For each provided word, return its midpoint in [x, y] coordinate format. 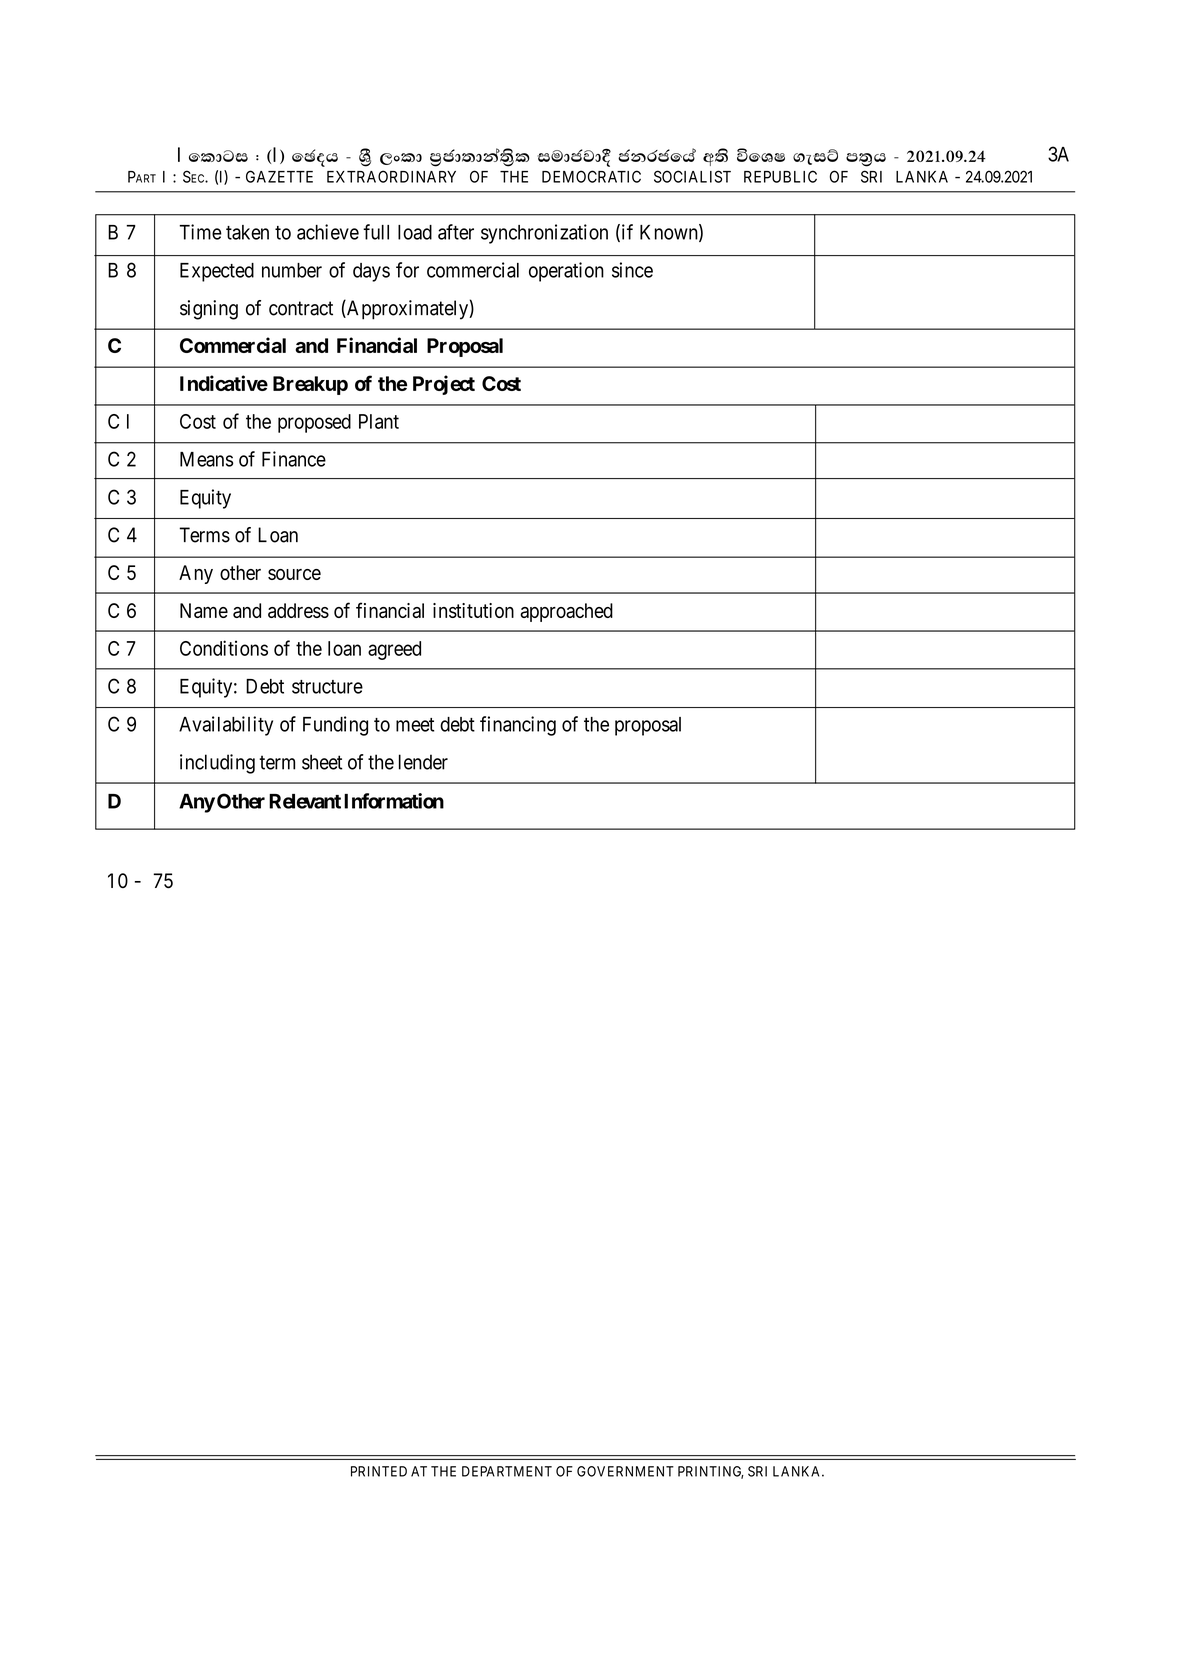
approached [566, 612]
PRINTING [711, 1472]
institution [473, 610]
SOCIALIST [692, 176]
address [298, 610]
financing [518, 726]
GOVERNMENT [625, 1471]
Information [394, 801]
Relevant [305, 801]
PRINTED [379, 1471]
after [456, 232]
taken [247, 232]
